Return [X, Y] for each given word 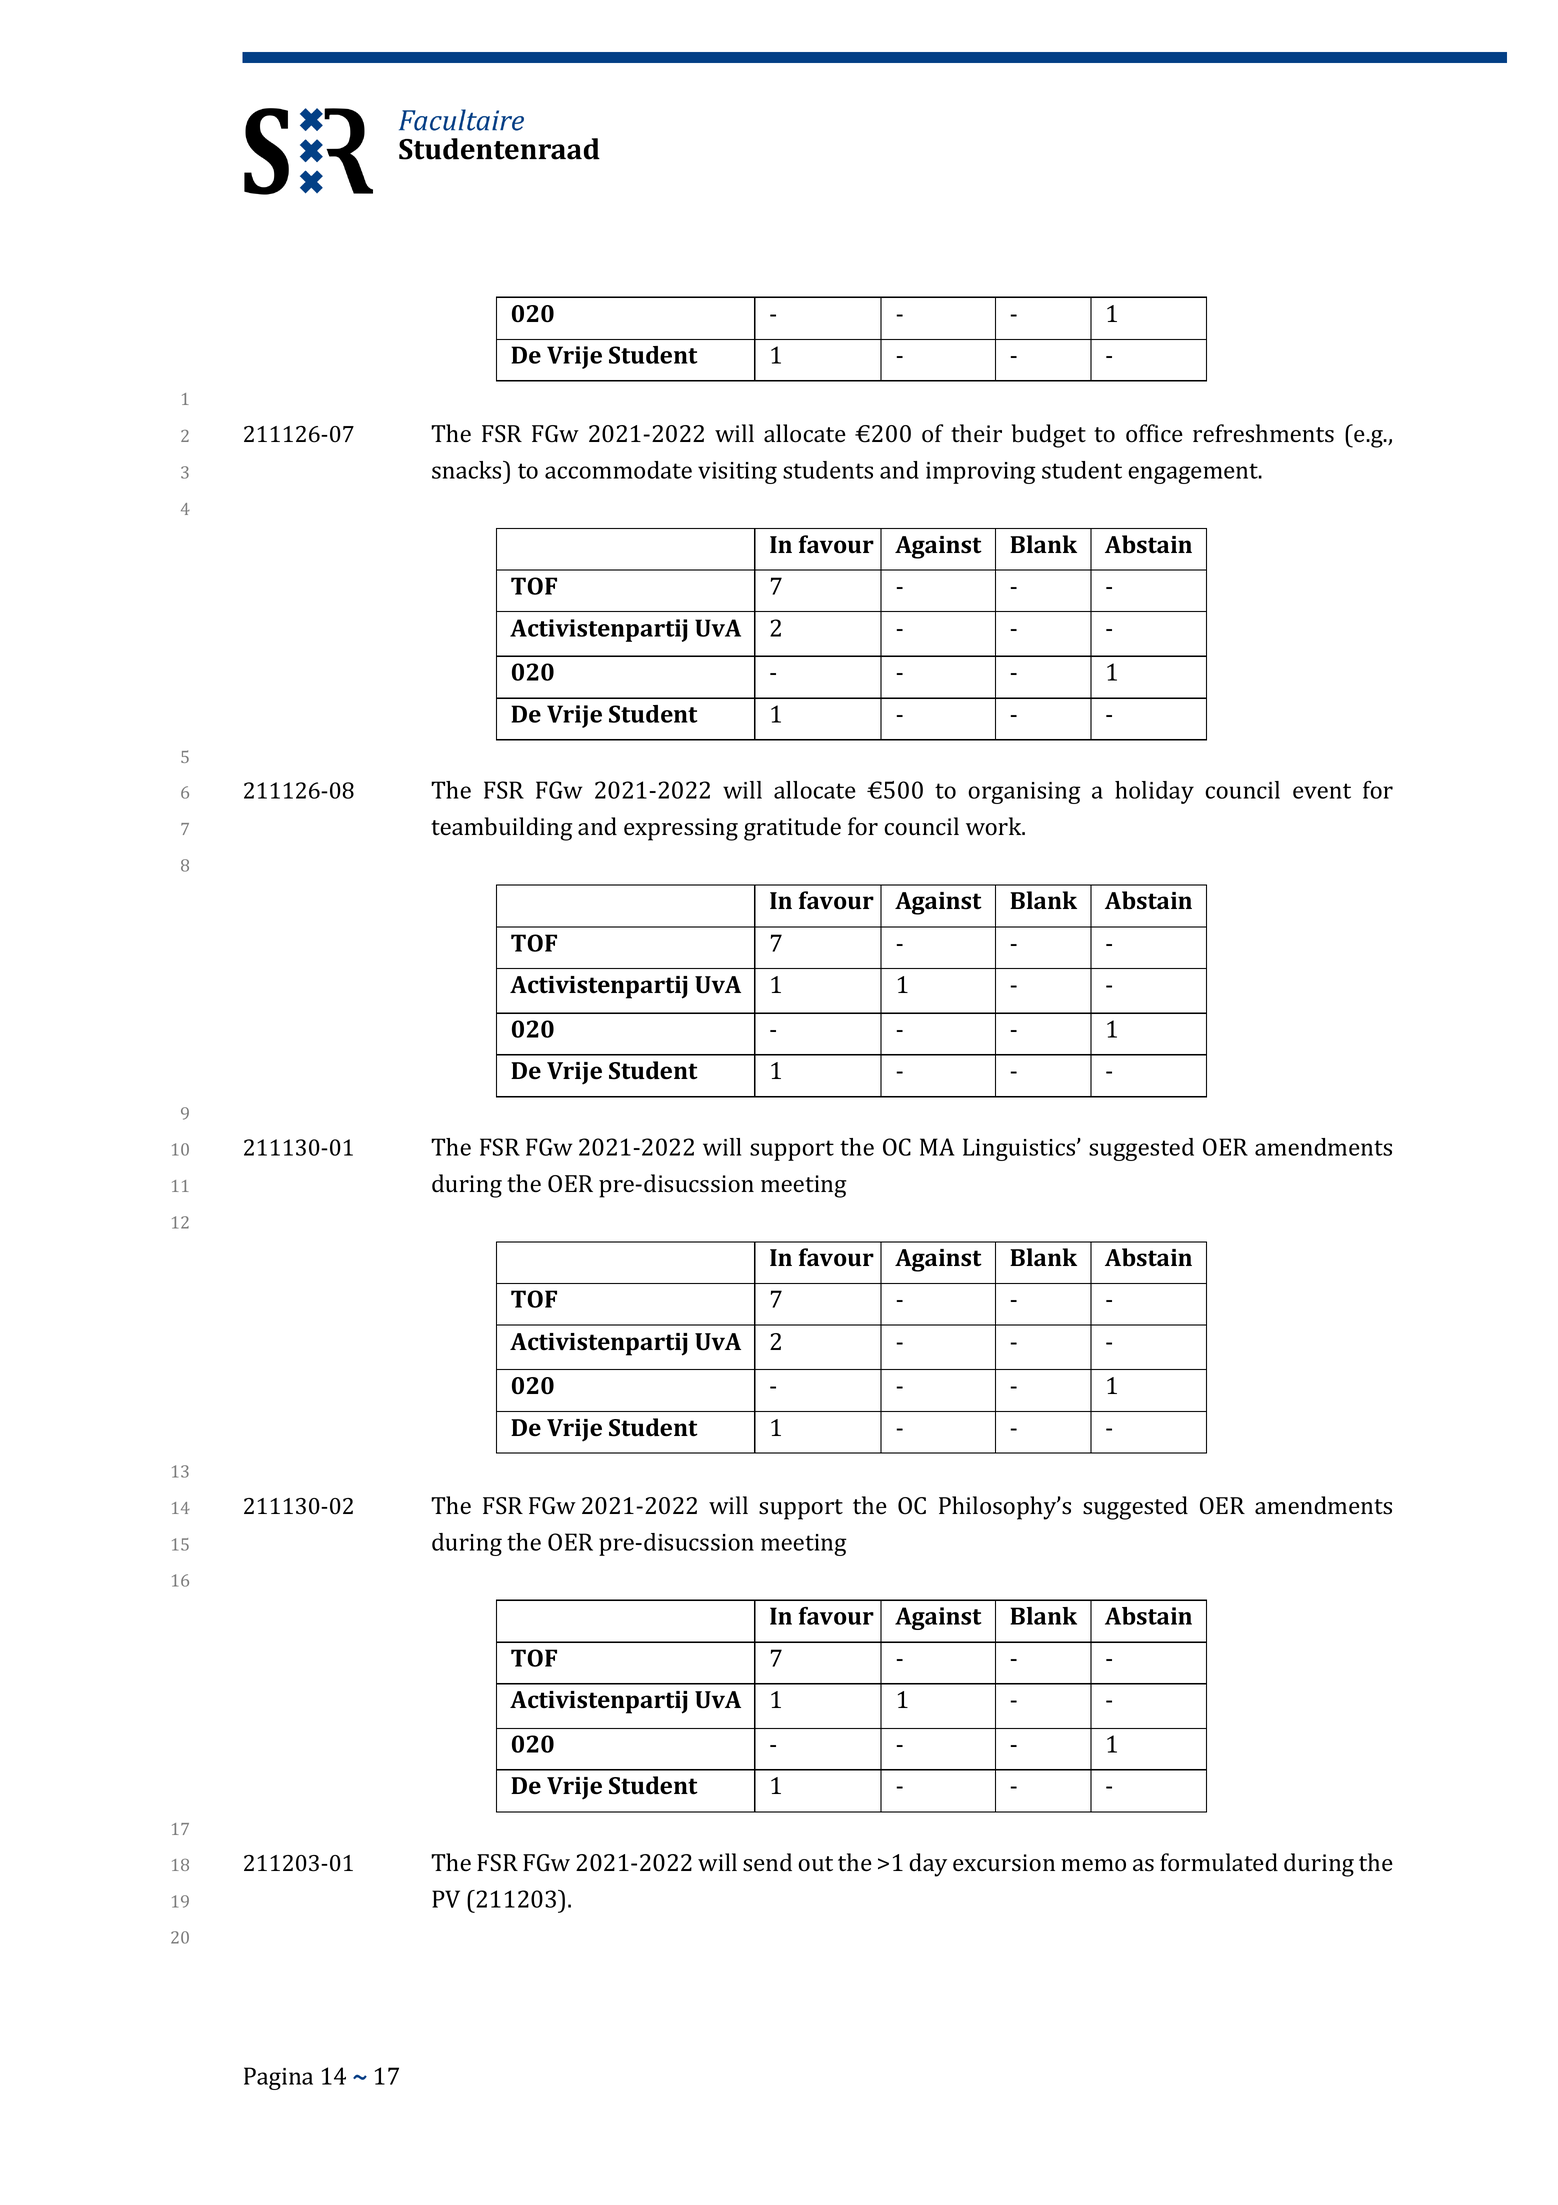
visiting [737, 473]
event [1322, 791]
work [995, 826]
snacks [468, 470]
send [767, 1862]
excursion [1004, 1863]
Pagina [278, 2078]
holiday [1154, 792]
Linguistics [1020, 1149]
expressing [681, 829]
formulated [1219, 1862]
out [815, 1864]
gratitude [792, 829]
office [1154, 433]
